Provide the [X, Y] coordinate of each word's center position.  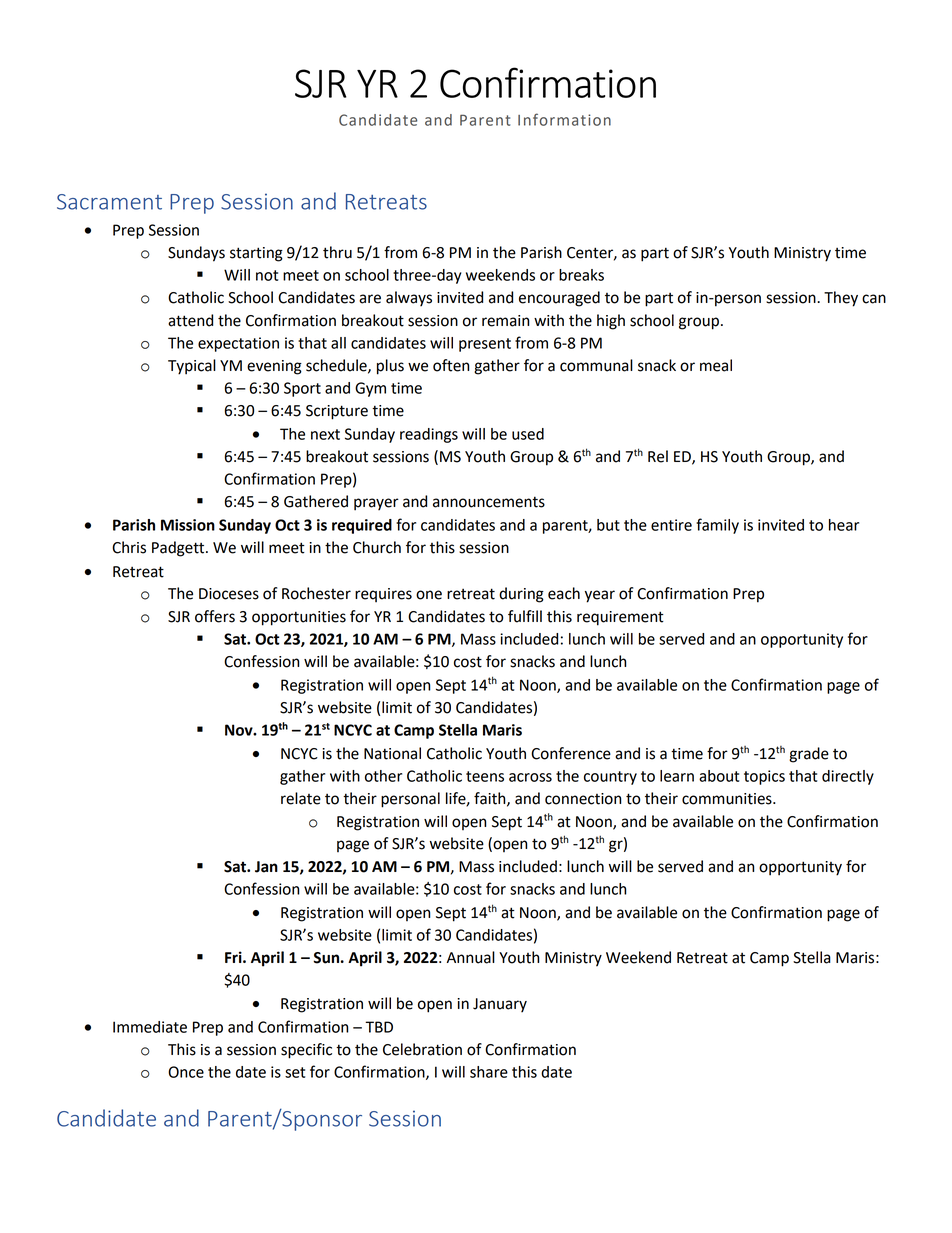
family [717, 526]
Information [564, 119]
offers [215, 616]
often [451, 365]
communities [728, 799]
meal [716, 365]
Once [186, 1072]
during [521, 595]
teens [485, 776]
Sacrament [109, 202]
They [841, 299]
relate [301, 798]
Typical [192, 367]
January [500, 1005]
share [489, 1072]
